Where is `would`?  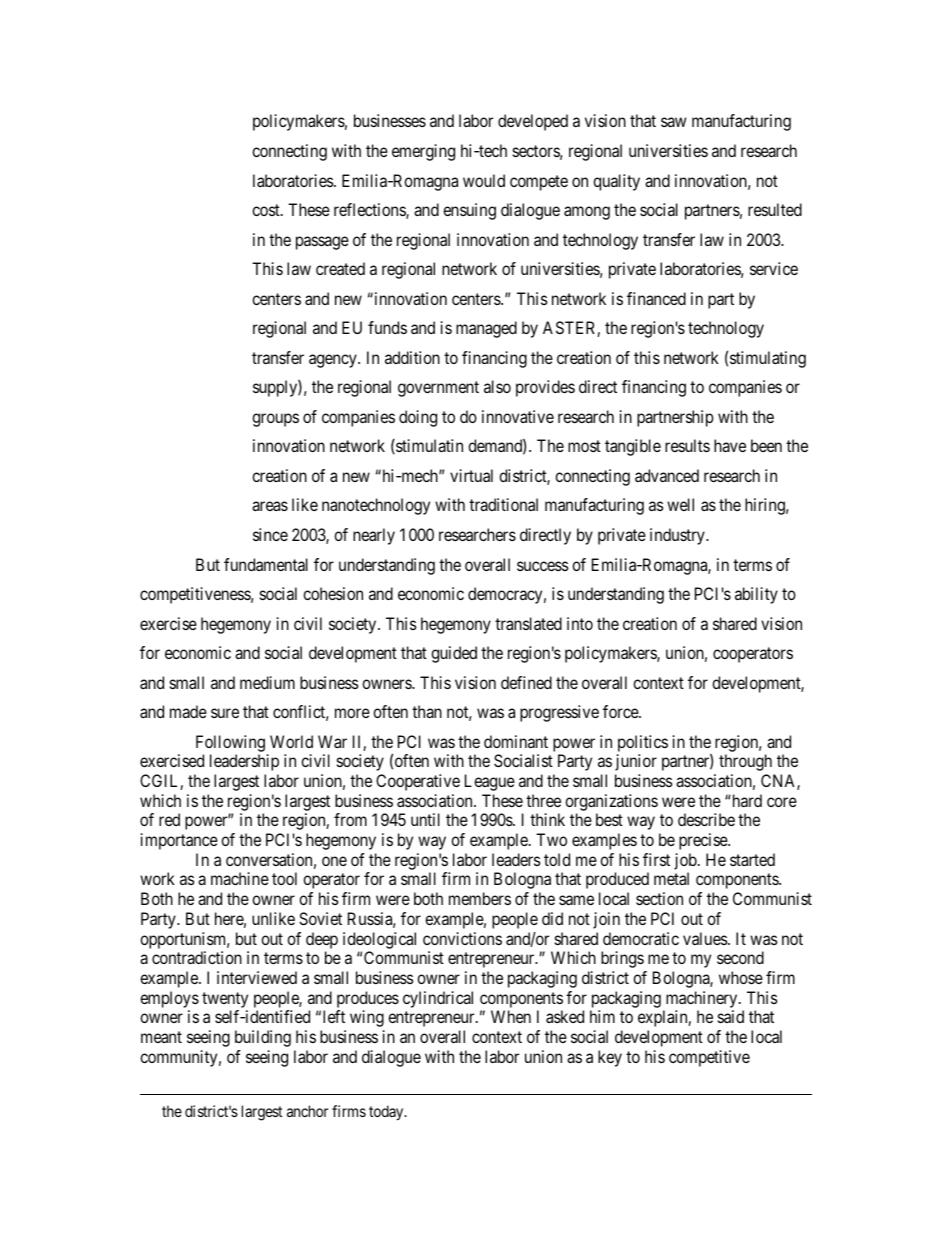
would is located at coordinates (484, 180).
